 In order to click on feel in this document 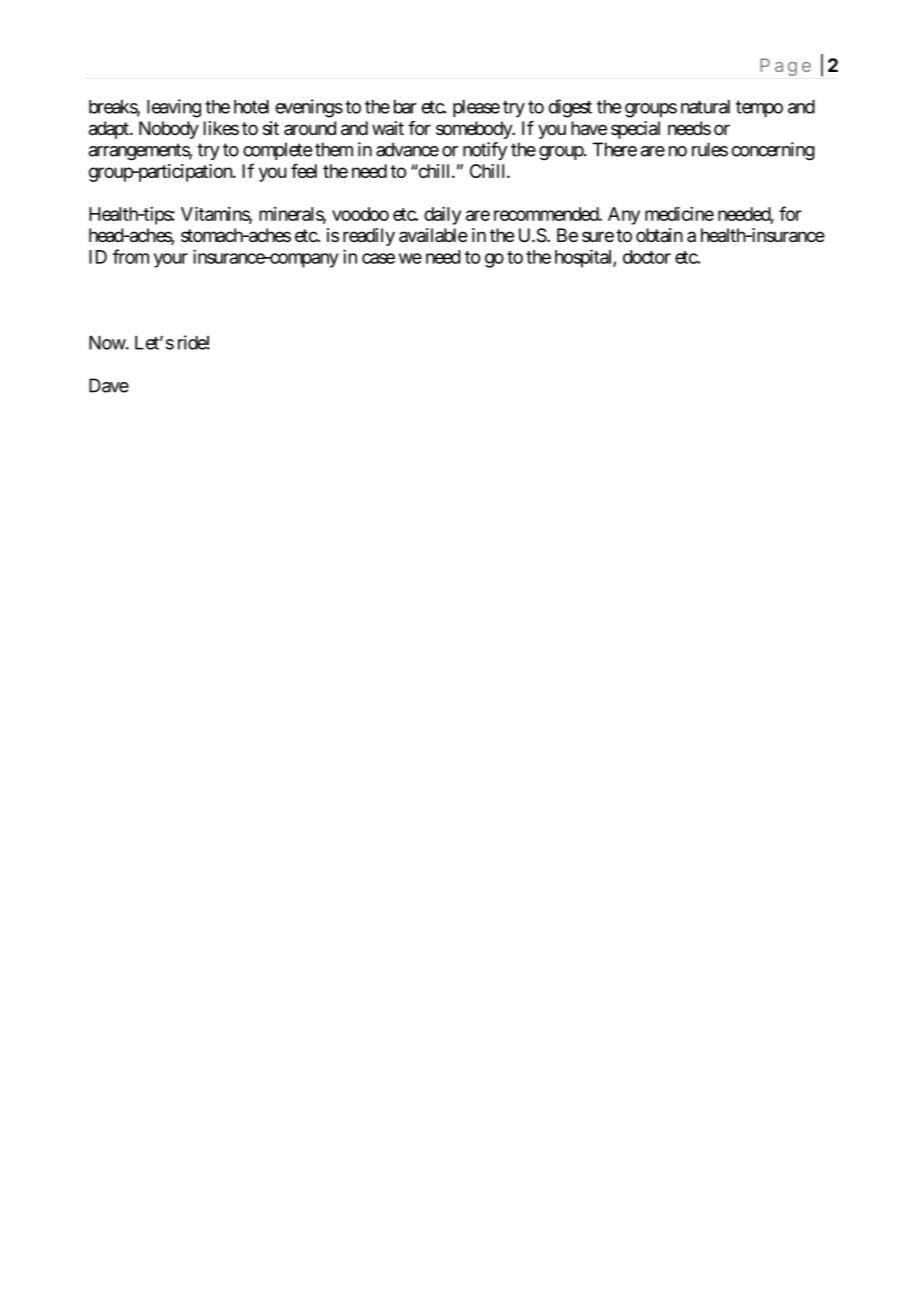, I will do `click(304, 170)`.
